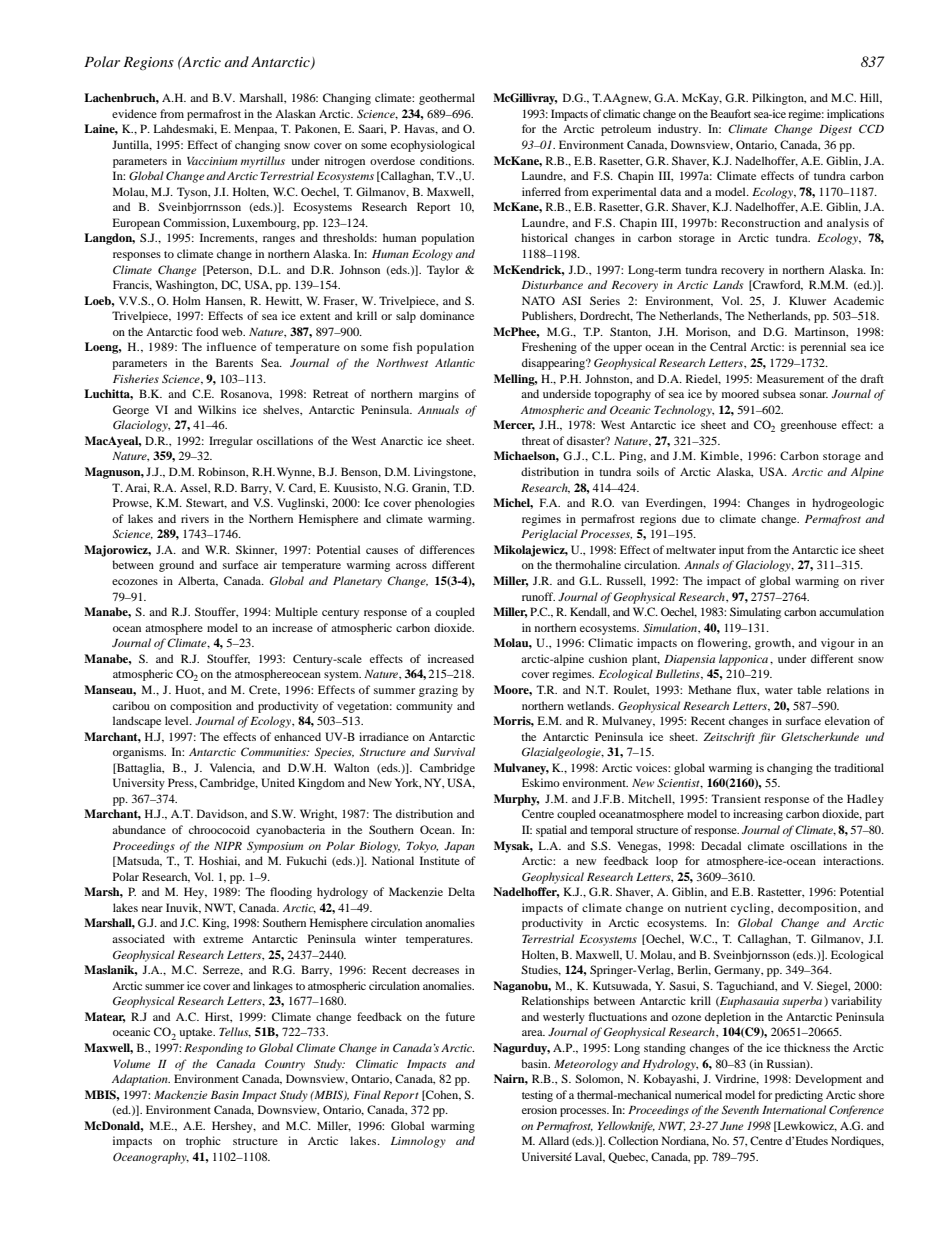  Describe the element at coordinates (539, 1109) in the screenshot. I see `erosion` at that location.
